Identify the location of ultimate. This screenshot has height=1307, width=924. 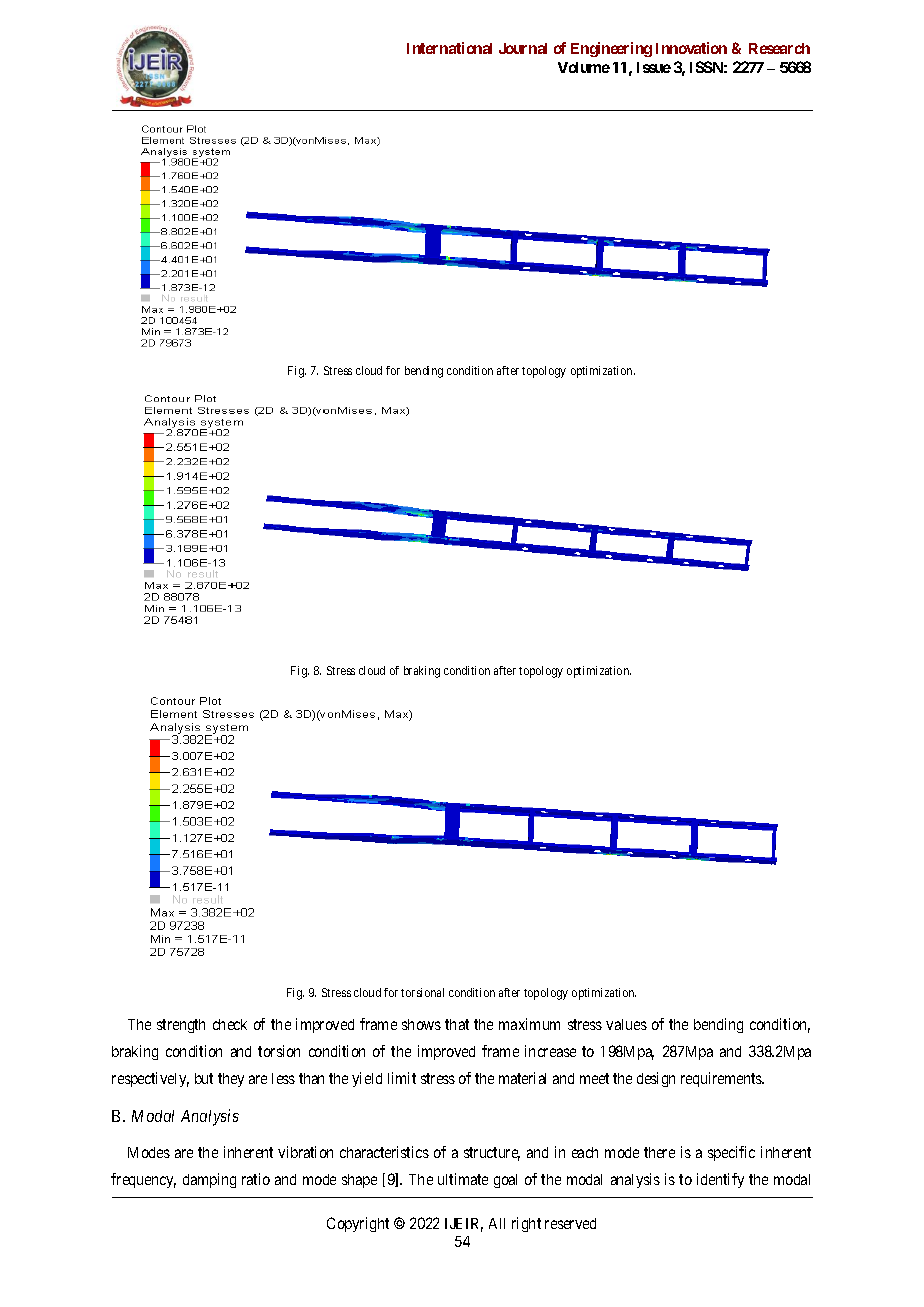
(463, 1179).
